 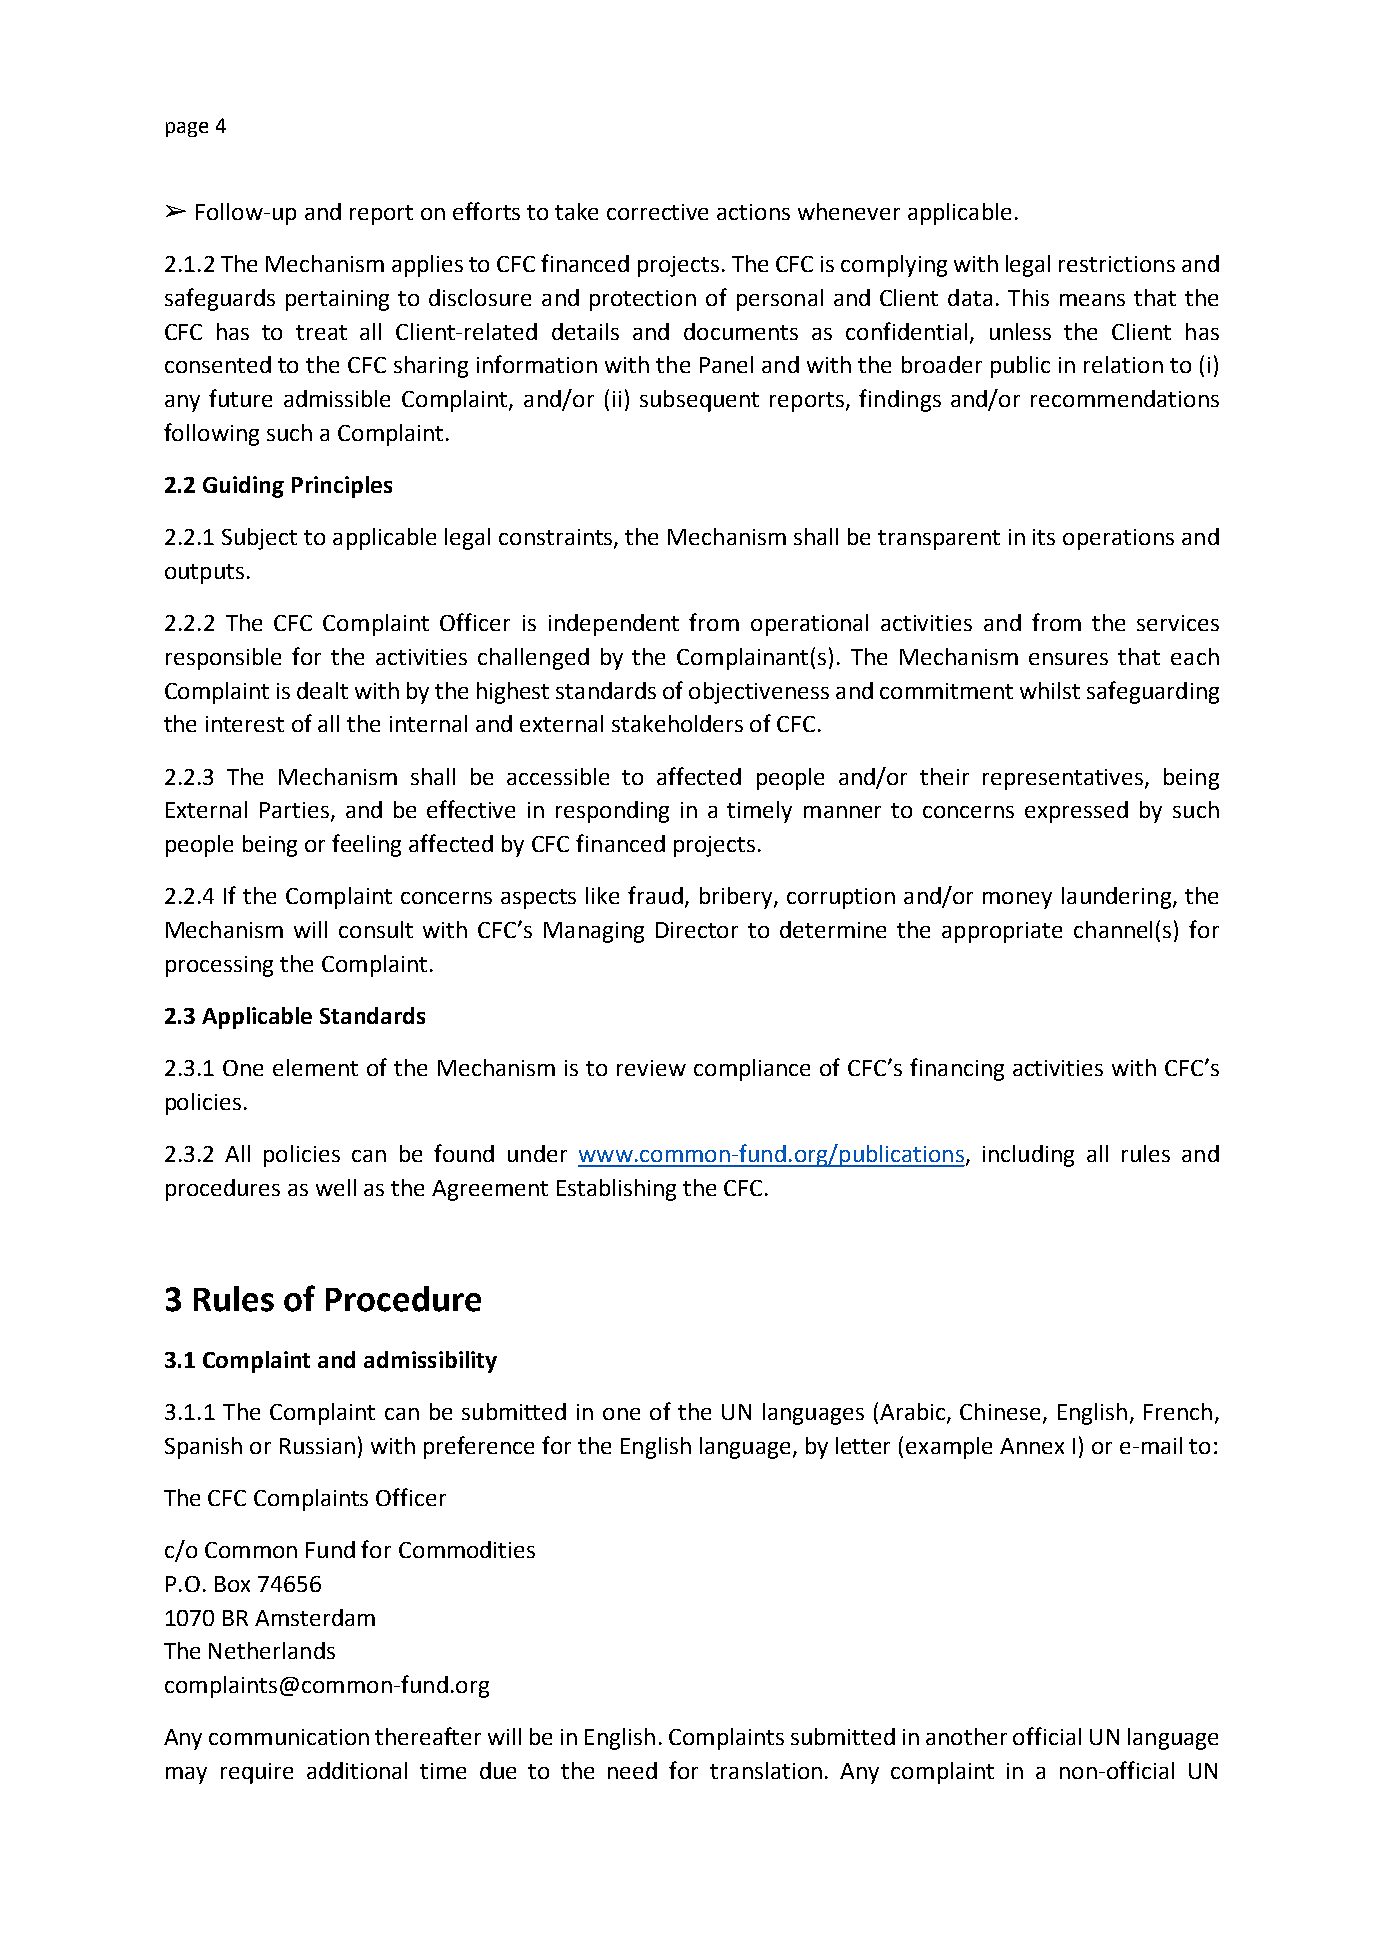 What do you see at coordinates (614, 625) in the screenshot?
I see `independent` at bounding box center [614, 625].
